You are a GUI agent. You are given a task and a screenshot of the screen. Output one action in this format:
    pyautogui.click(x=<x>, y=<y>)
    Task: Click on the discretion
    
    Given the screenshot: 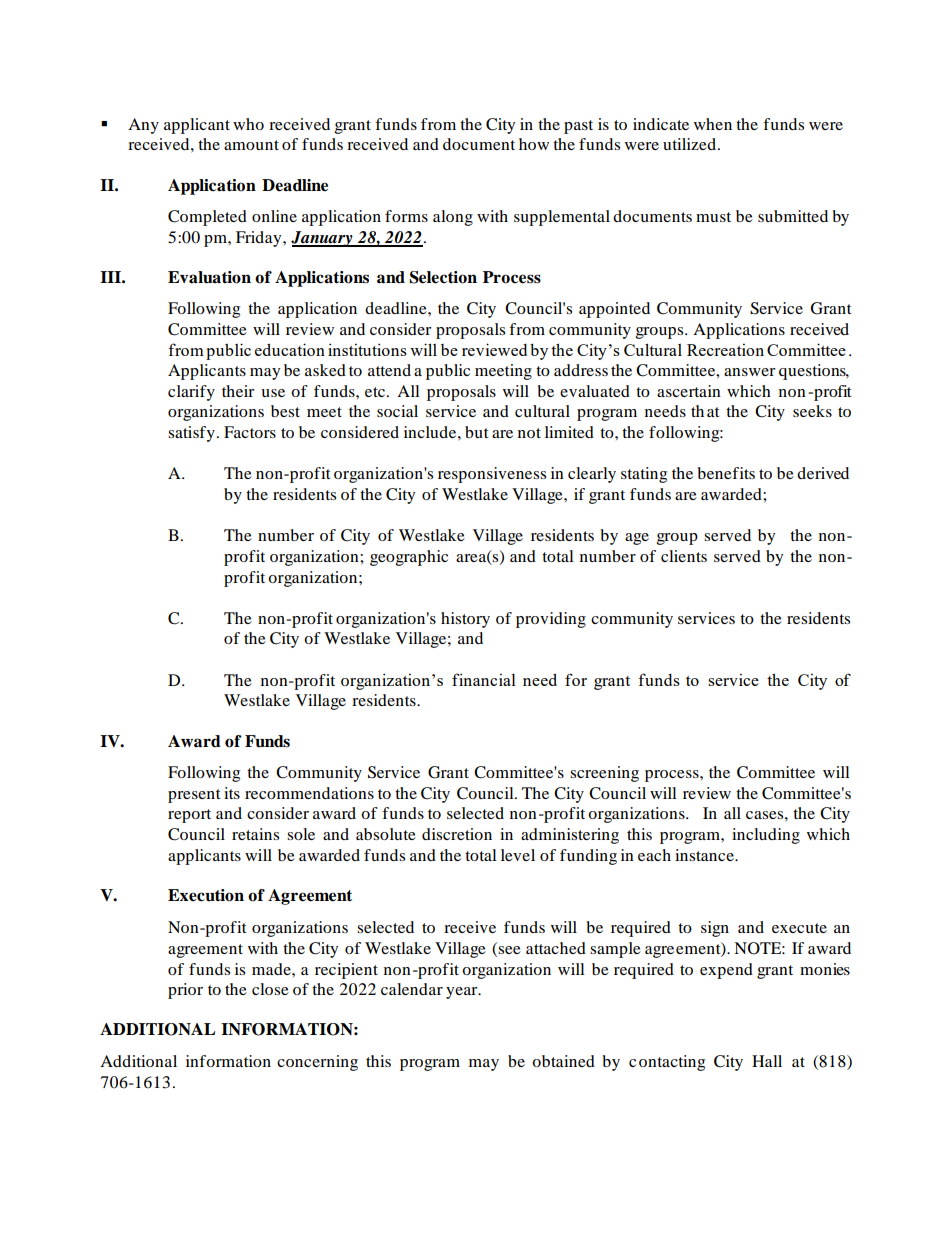 What is the action you would take?
    pyautogui.click(x=457, y=834)
